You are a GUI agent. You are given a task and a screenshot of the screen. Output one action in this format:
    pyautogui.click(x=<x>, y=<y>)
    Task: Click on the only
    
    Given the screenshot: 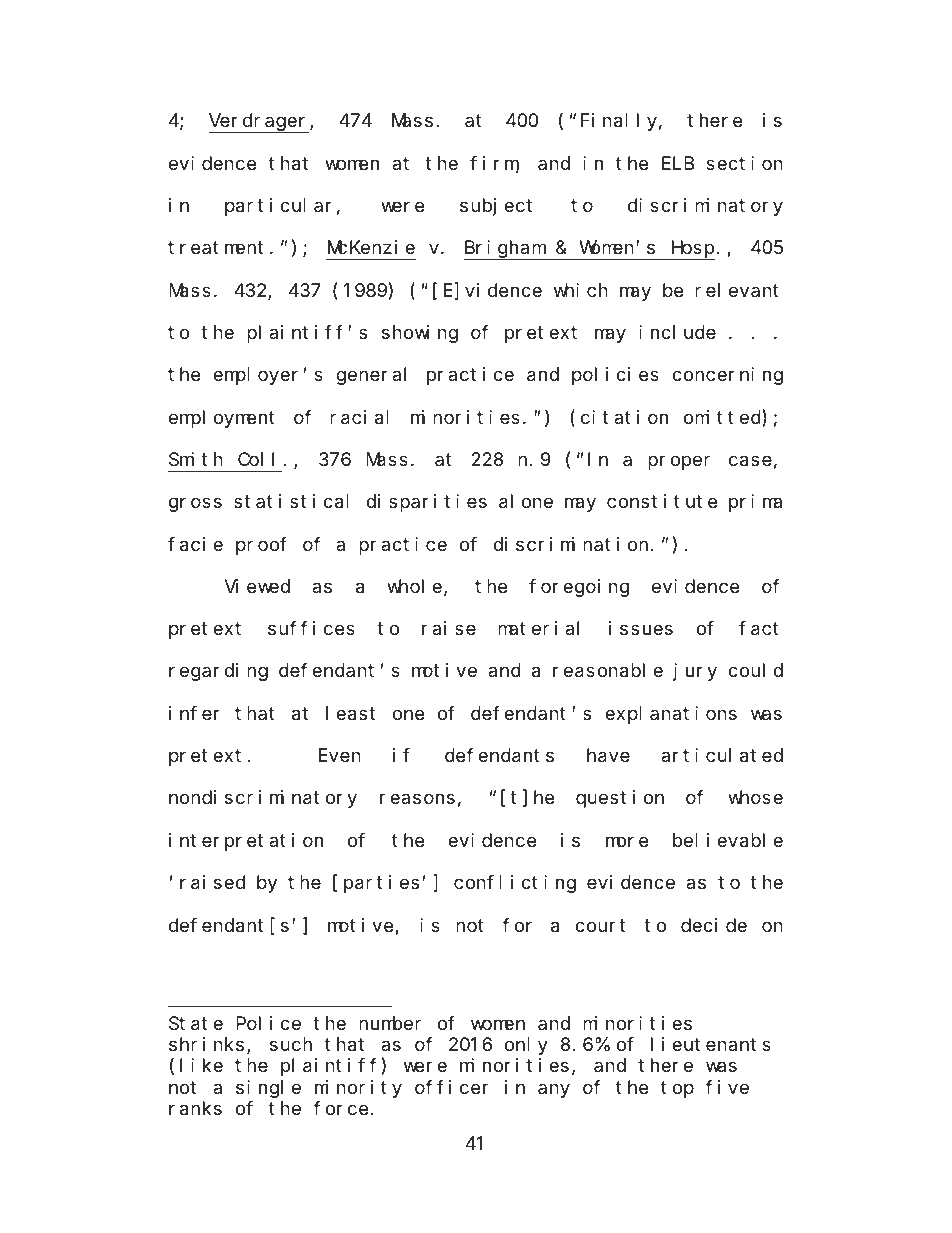 What is the action you would take?
    pyautogui.click(x=526, y=1046)
